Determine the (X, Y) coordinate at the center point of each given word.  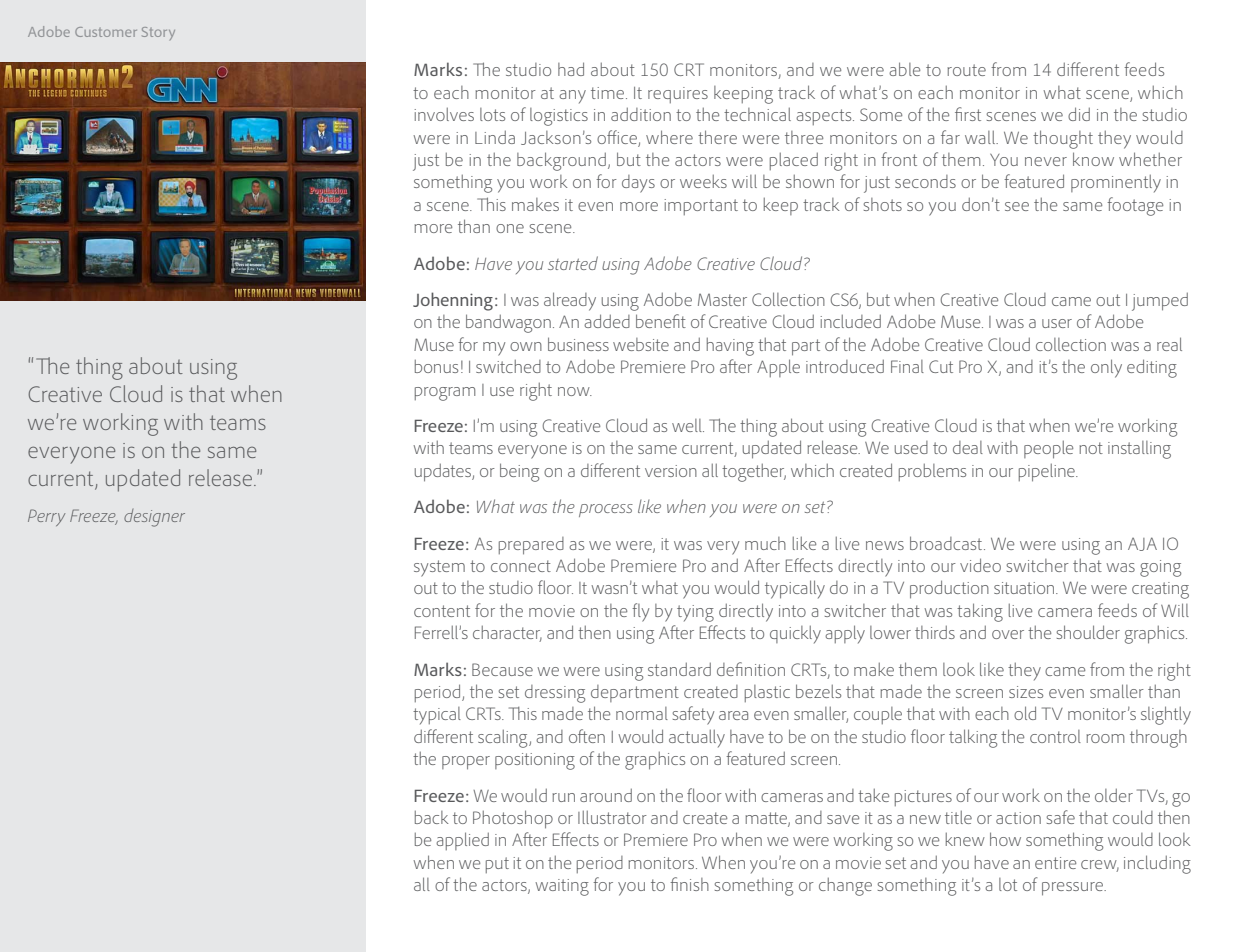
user (1057, 323)
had (571, 69)
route (966, 70)
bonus (436, 366)
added (607, 321)
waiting (562, 887)
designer (154, 518)
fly (640, 612)
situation (1025, 588)
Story (158, 33)
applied (462, 841)
